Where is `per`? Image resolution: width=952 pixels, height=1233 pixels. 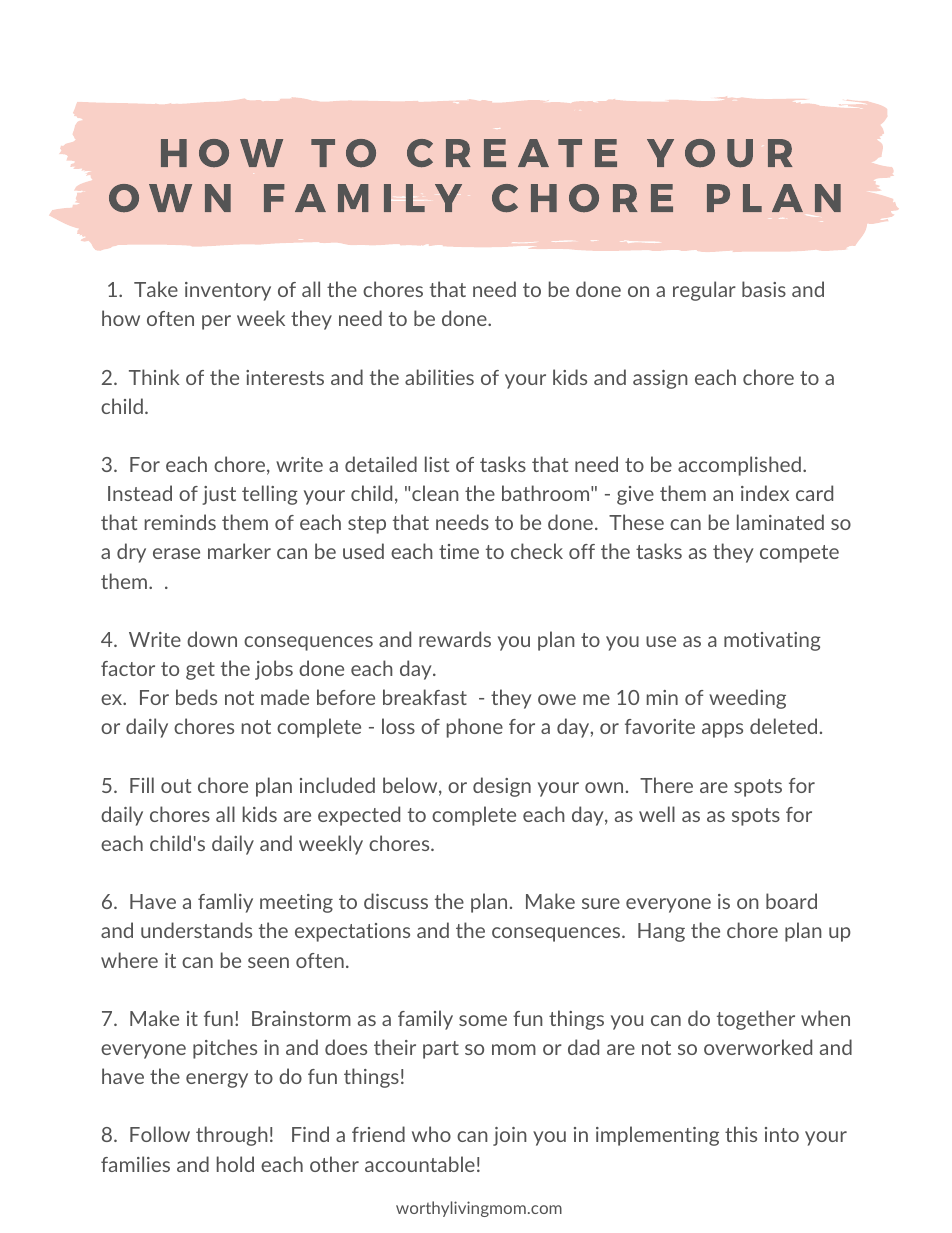
per is located at coordinates (216, 322).
